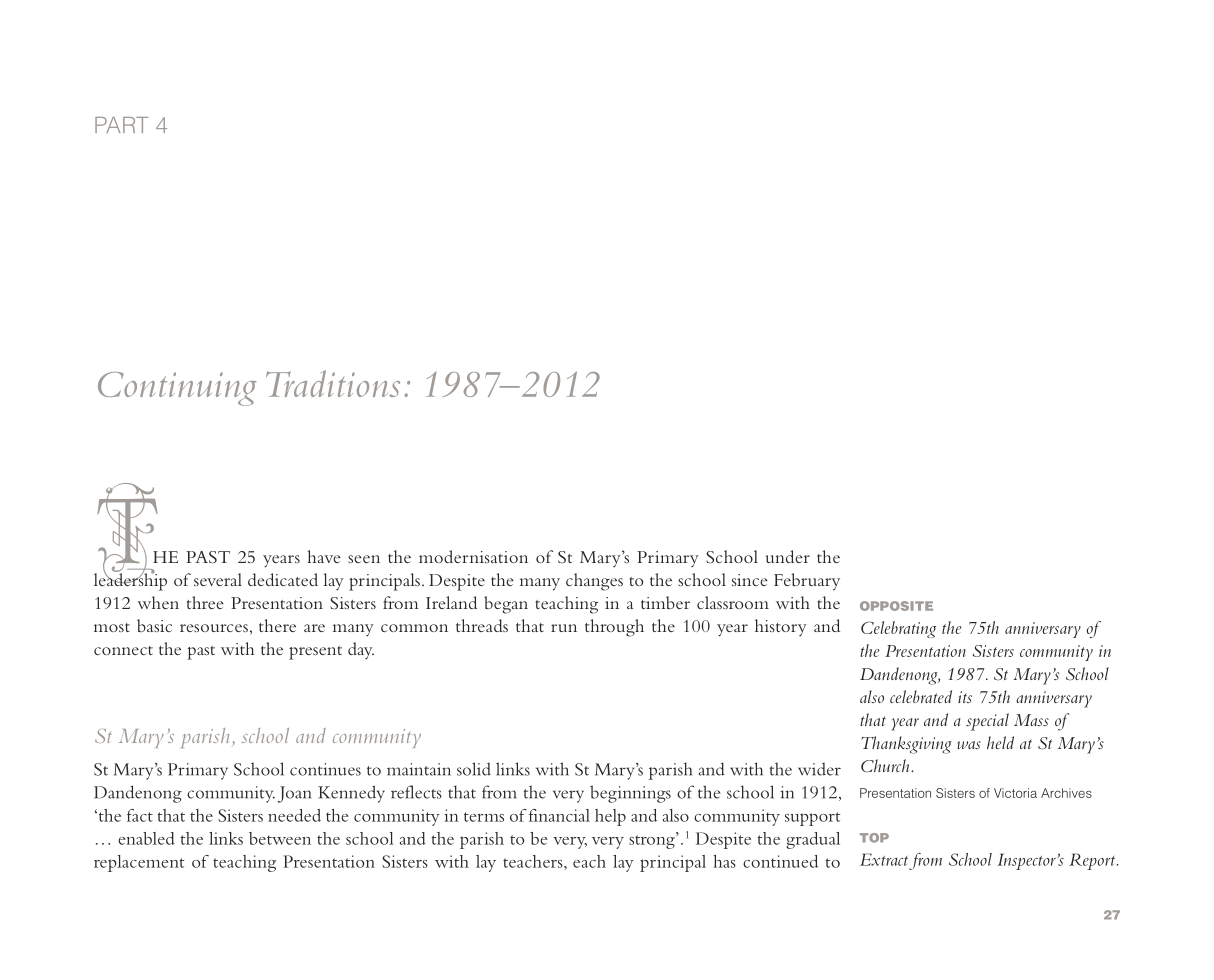 The image size is (1214, 980). What do you see at coordinates (896, 606) in the page?
I see `OPPOSITE` at bounding box center [896, 606].
